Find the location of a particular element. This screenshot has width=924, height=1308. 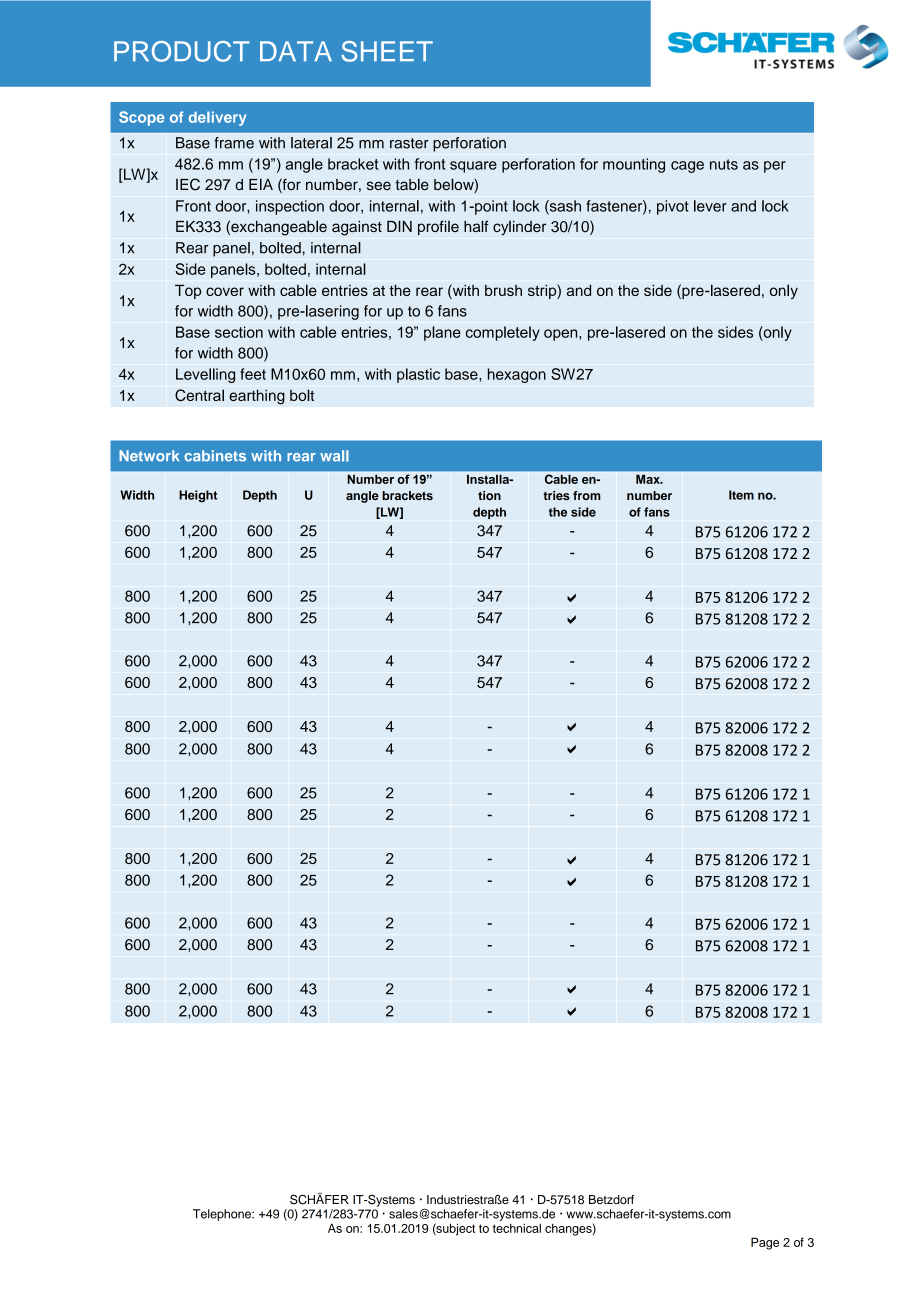

Item is located at coordinates (741, 495).
